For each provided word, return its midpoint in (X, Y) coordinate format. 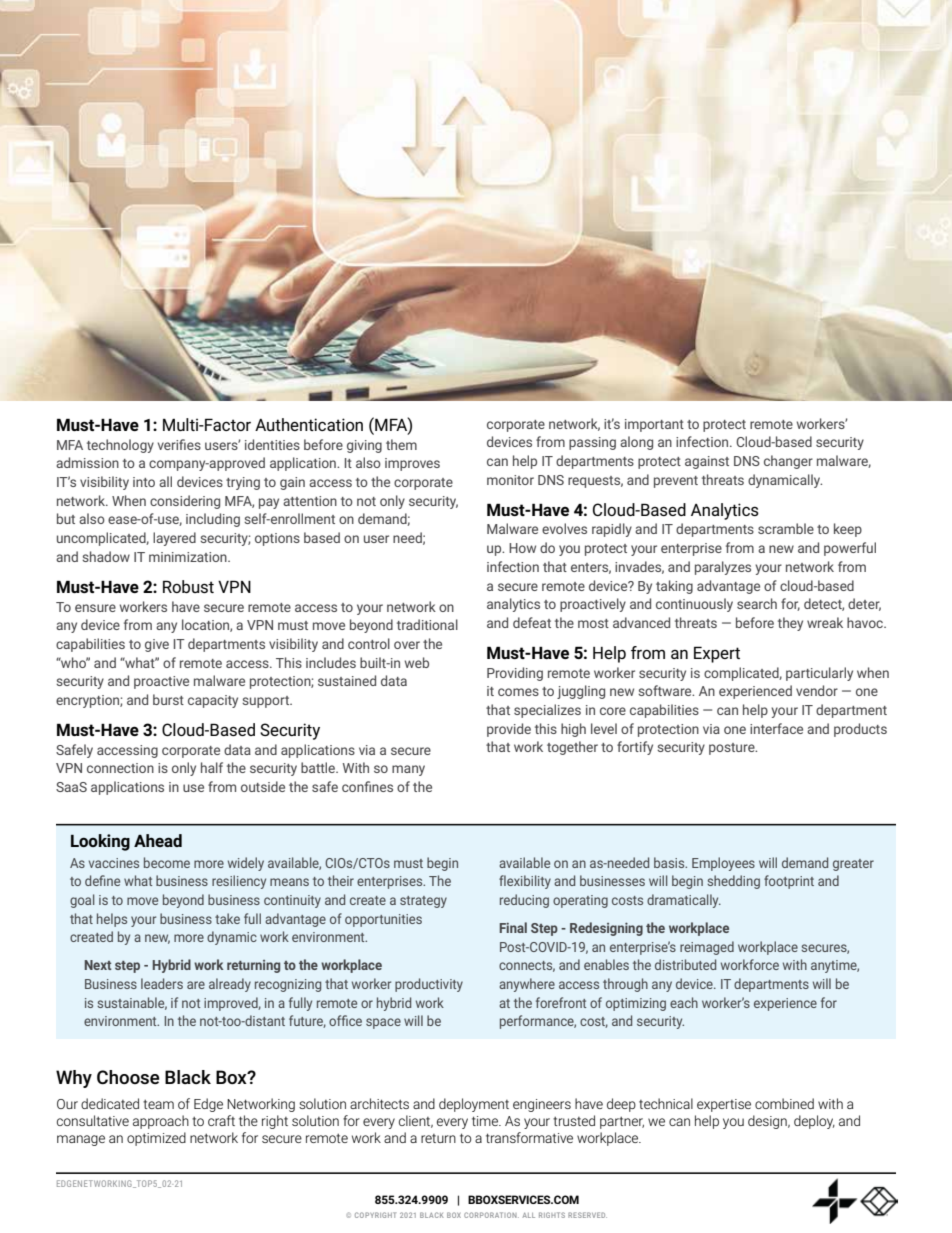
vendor (817, 690)
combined (784, 1103)
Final (513, 927)
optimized (156, 1139)
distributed (685, 964)
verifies (179, 444)
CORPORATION (491, 1215)
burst (168, 699)
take (227, 918)
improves (412, 464)
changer (788, 462)
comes (518, 692)
